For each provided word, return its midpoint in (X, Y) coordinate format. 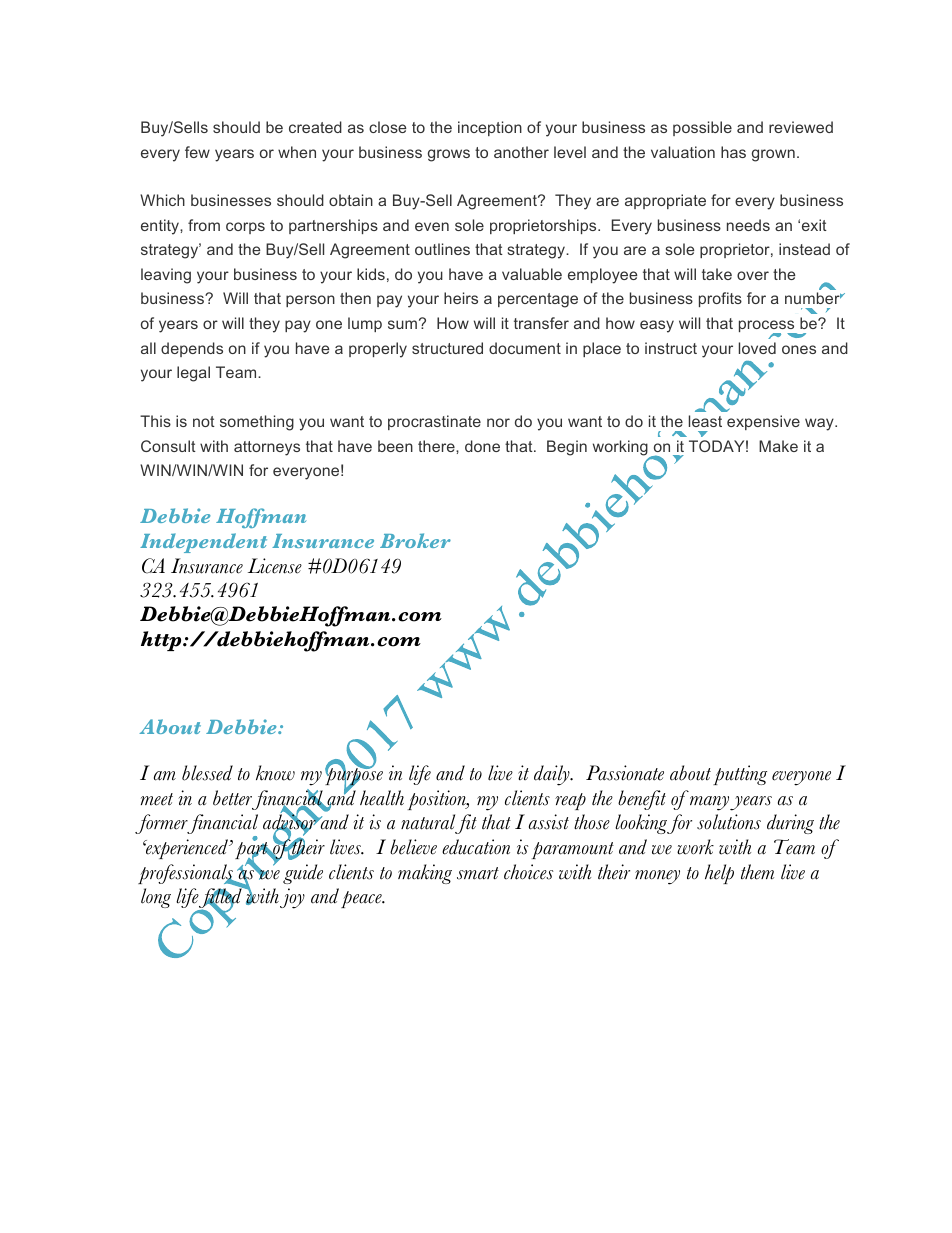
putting (740, 775)
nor (498, 422)
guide (303, 874)
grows (449, 155)
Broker (415, 540)
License (275, 566)
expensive (763, 422)
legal (193, 374)
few (197, 152)
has (733, 152)
